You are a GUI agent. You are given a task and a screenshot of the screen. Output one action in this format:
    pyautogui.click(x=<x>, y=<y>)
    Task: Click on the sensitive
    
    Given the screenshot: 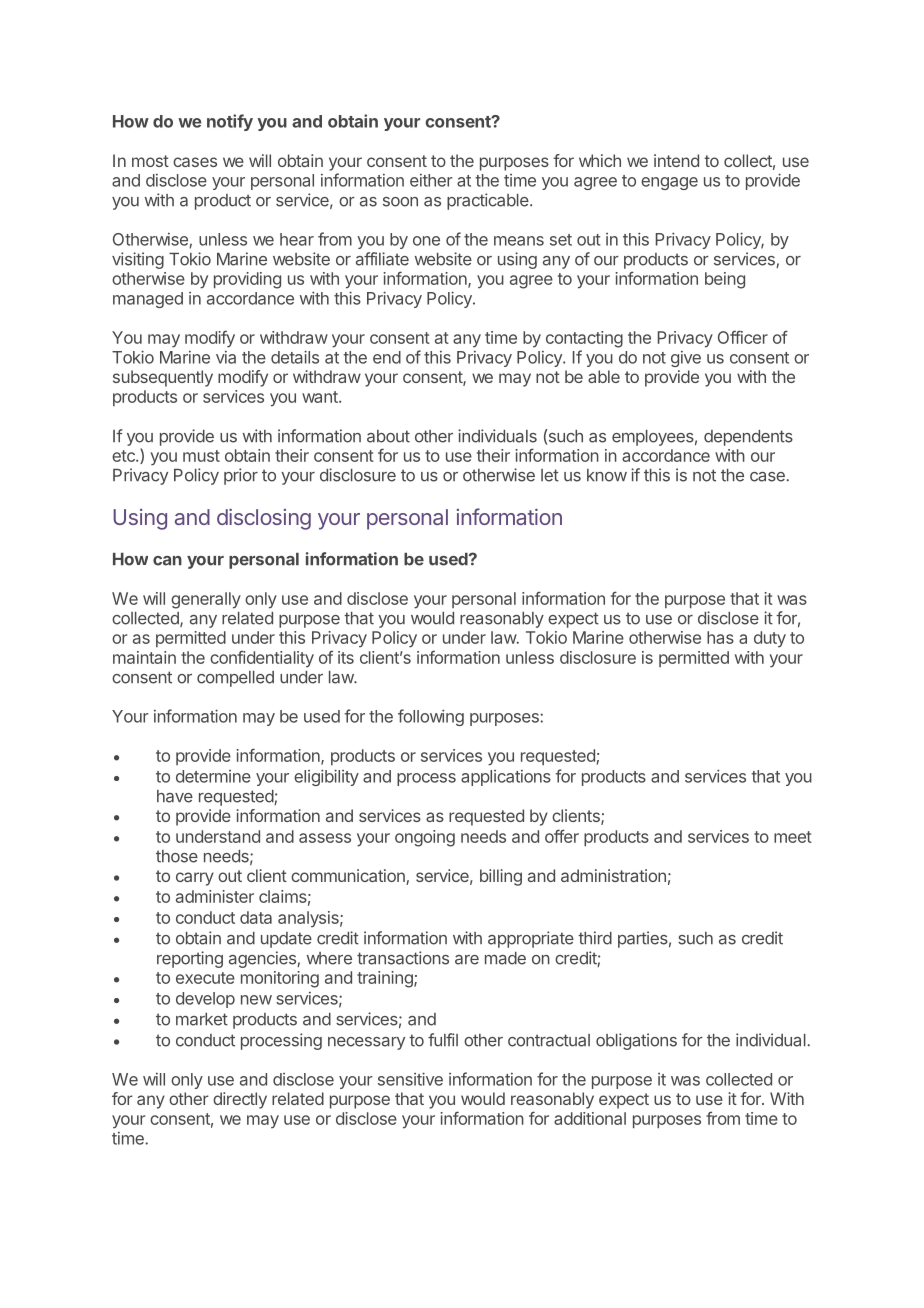 What is the action you would take?
    pyautogui.click(x=410, y=1079)
